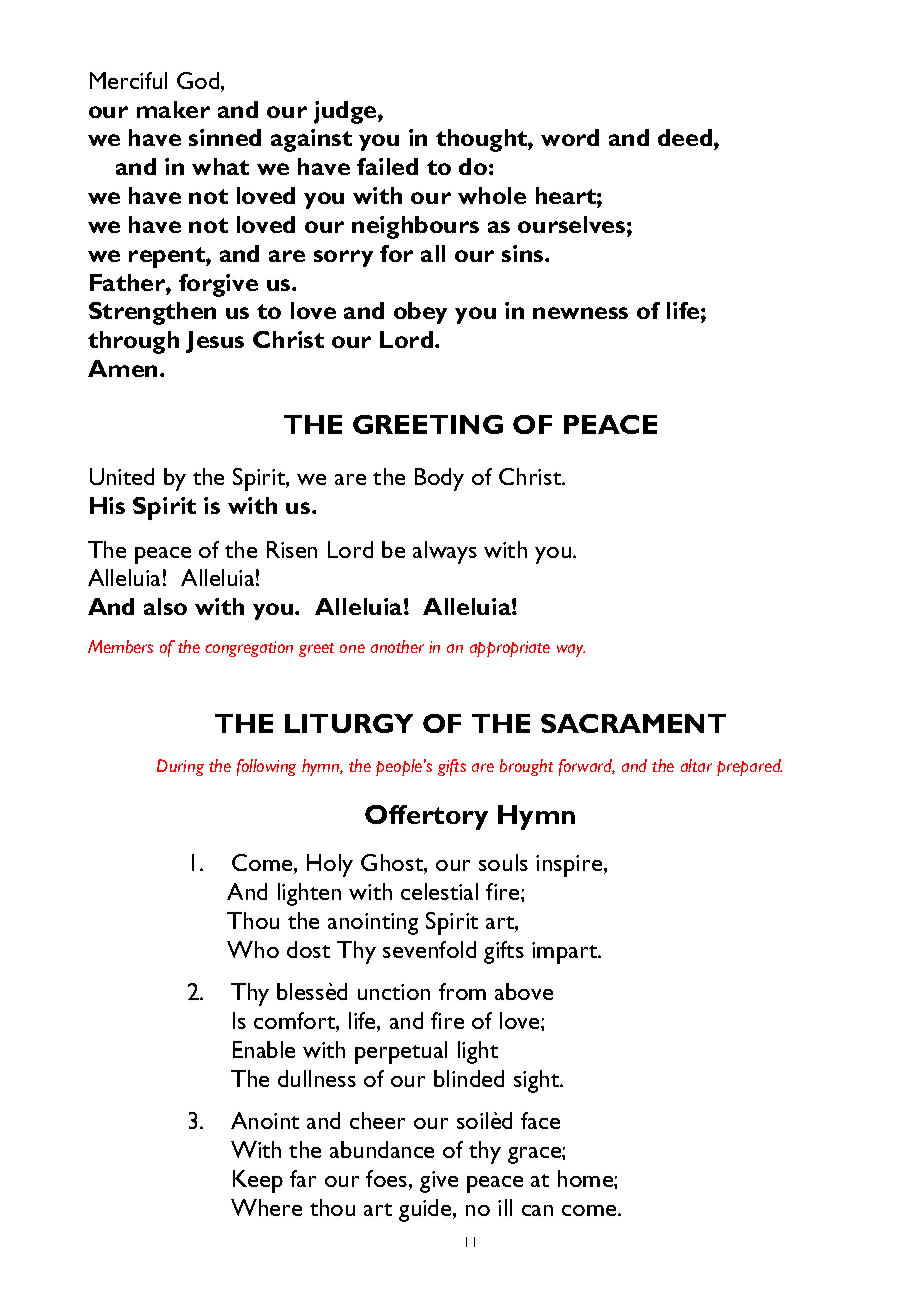 The image size is (924, 1309). I want to click on dost, so click(308, 949).
